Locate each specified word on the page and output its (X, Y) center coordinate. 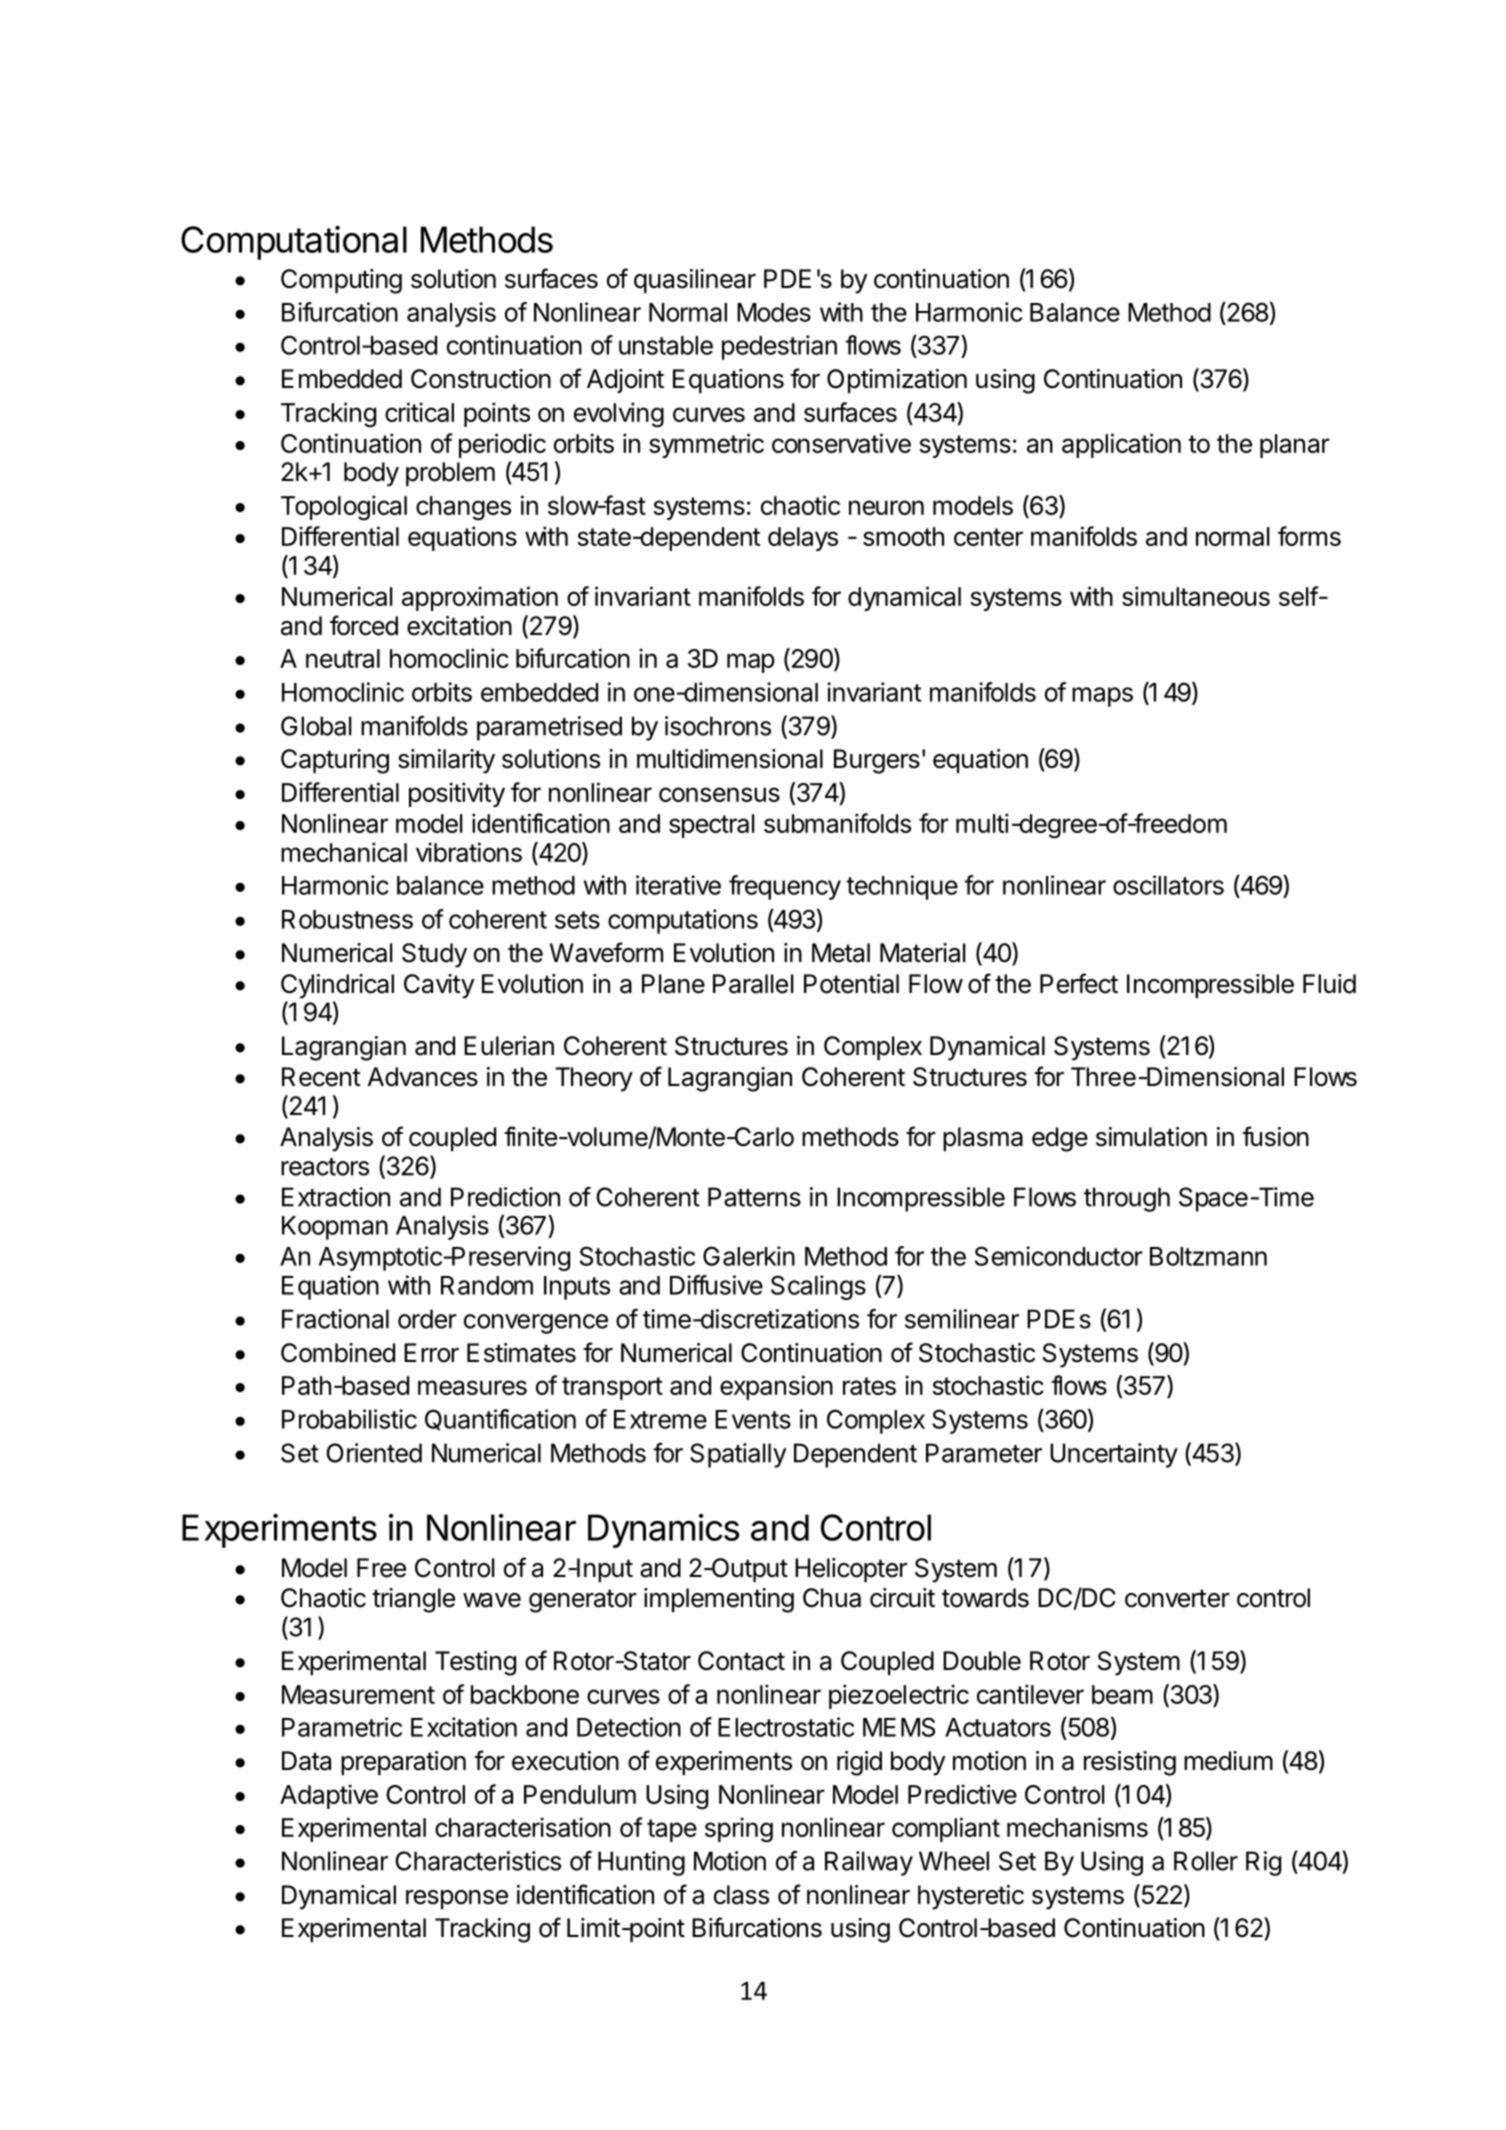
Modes (774, 312)
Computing (341, 281)
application (1121, 445)
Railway (869, 1863)
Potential (851, 984)
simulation (1151, 1137)
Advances (423, 1077)
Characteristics (478, 1861)
